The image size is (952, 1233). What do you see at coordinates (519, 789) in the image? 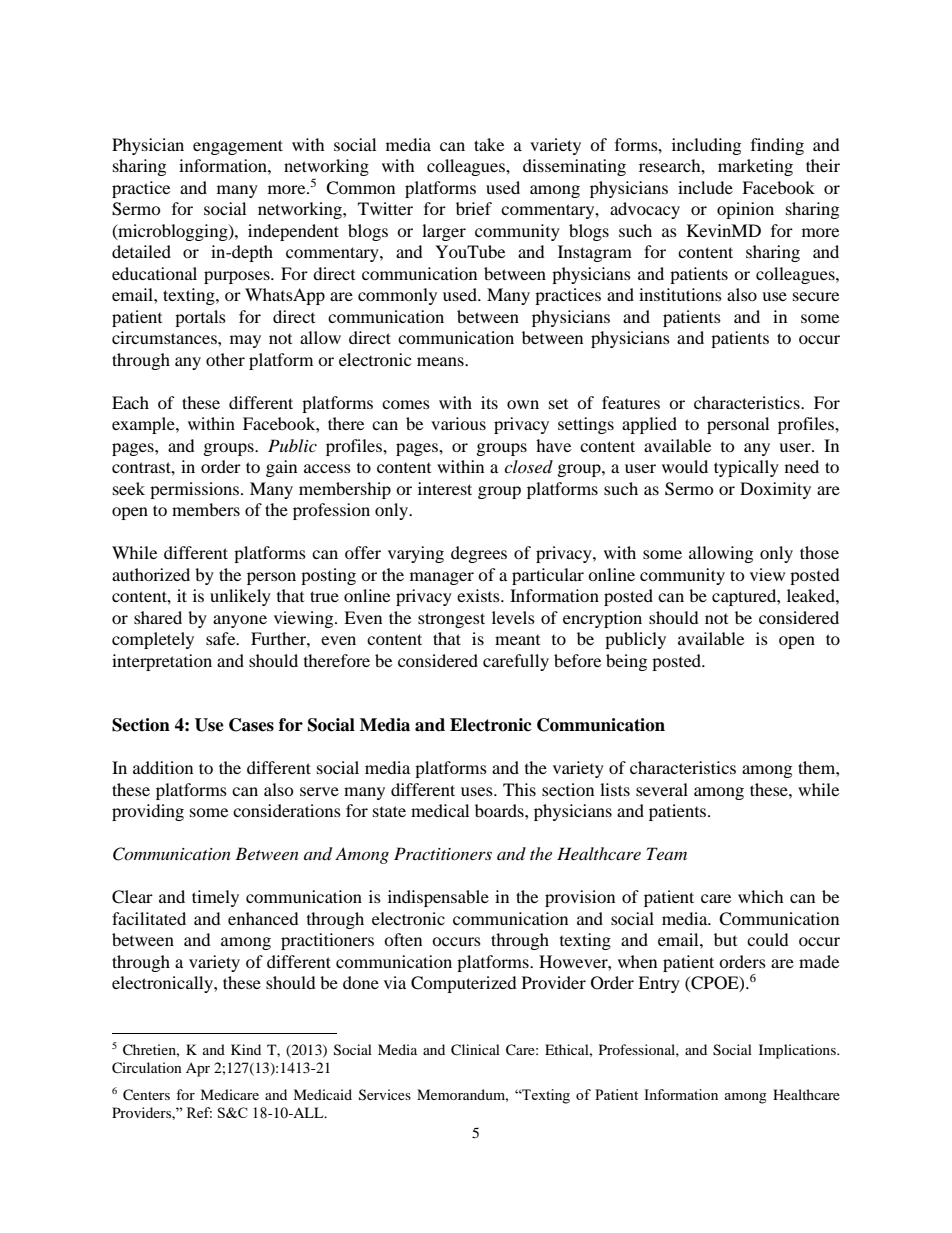
I see `This` at bounding box center [519, 789].
